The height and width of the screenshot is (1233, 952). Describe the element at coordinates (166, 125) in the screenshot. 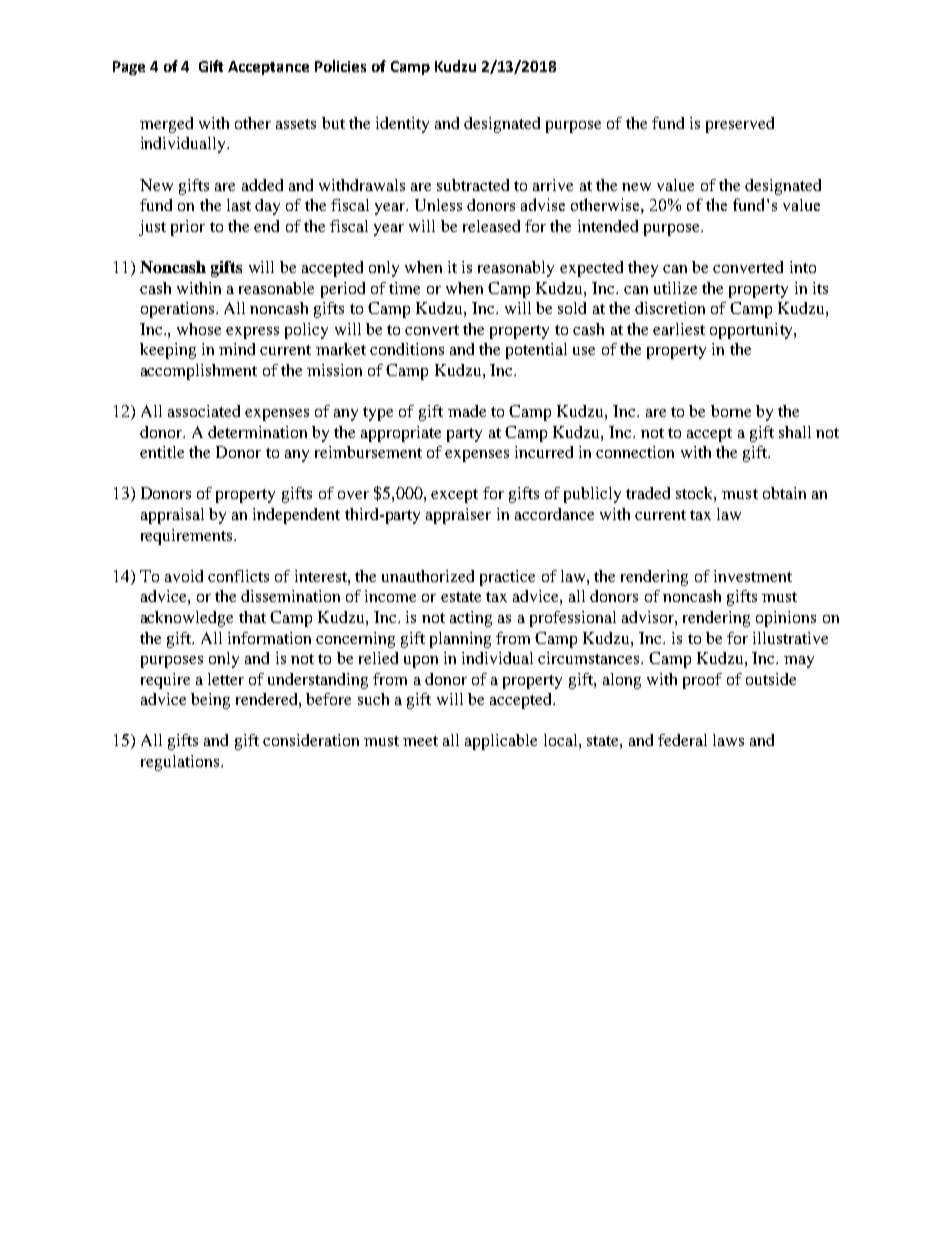

I see `merged` at that location.
